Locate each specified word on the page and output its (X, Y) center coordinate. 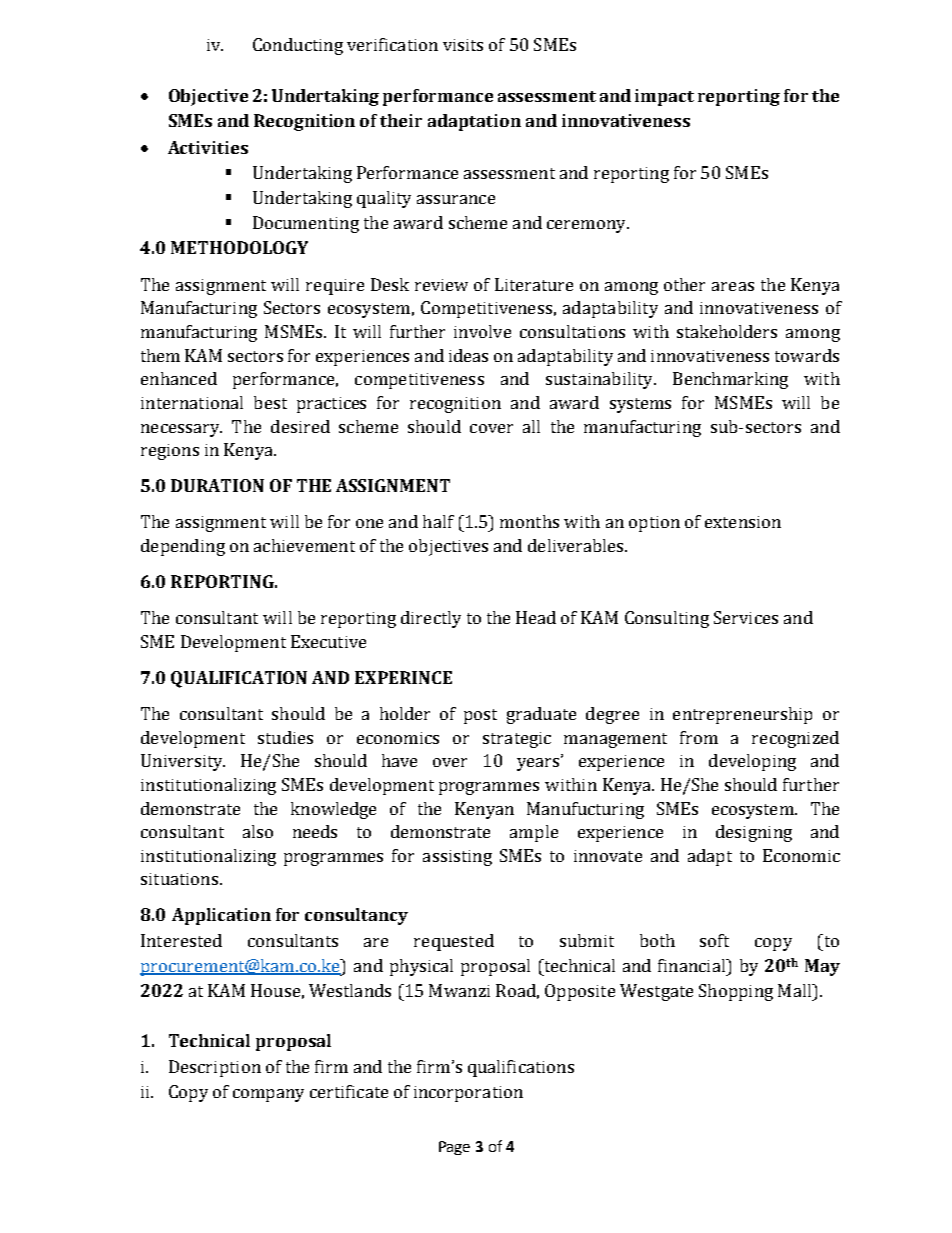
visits (463, 45)
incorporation (468, 1094)
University (183, 762)
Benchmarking (730, 380)
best (270, 402)
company (268, 1095)
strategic (517, 740)
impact (664, 97)
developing (752, 762)
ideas (468, 355)
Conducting (298, 46)
